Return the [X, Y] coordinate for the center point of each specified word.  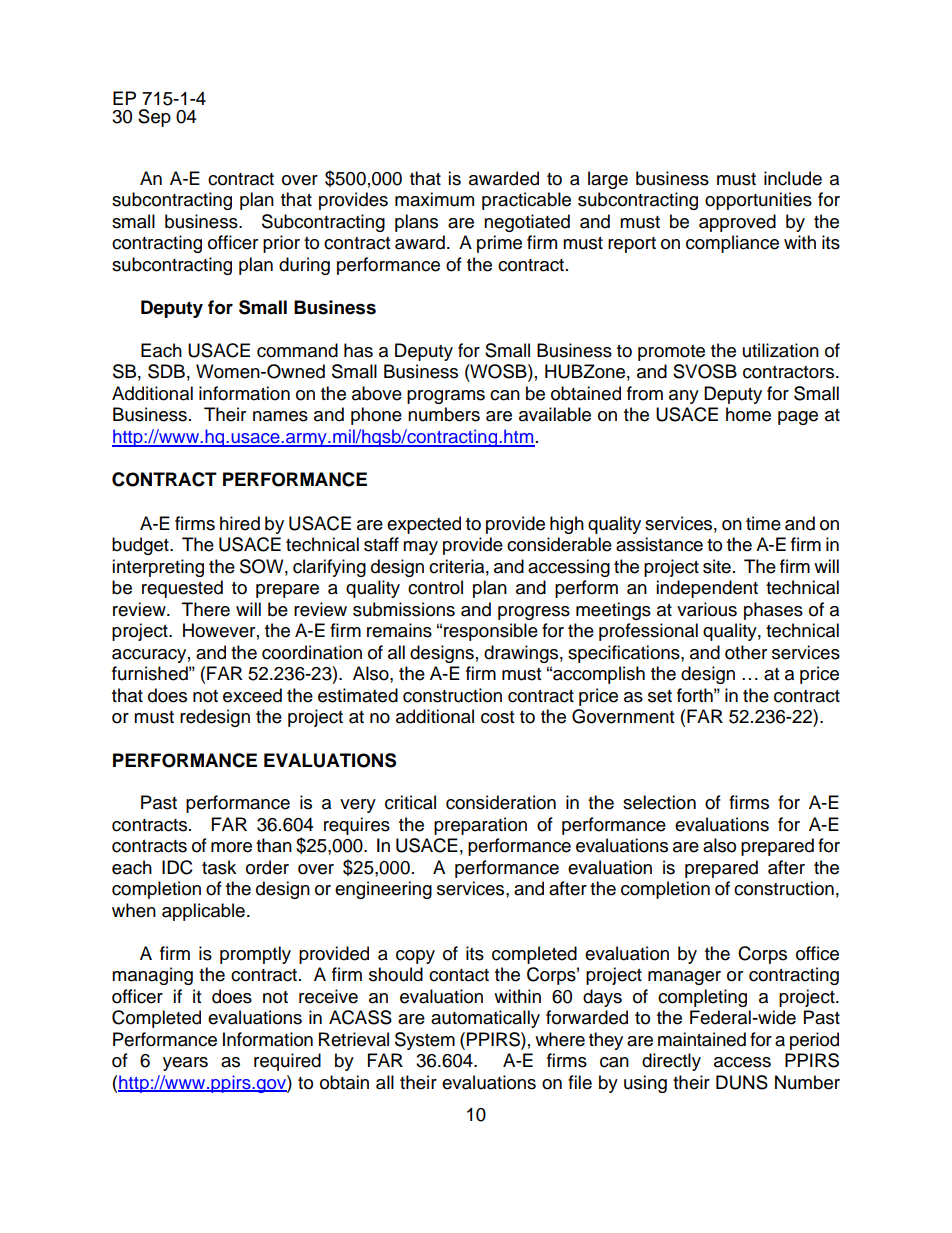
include [793, 178]
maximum [434, 199]
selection [659, 802]
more [231, 847]
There [206, 609]
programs [446, 397]
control [435, 587]
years [185, 1064]
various [707, 609]
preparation [480, 826]
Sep [154, 118]
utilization [781, 350]
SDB [166, 371]
